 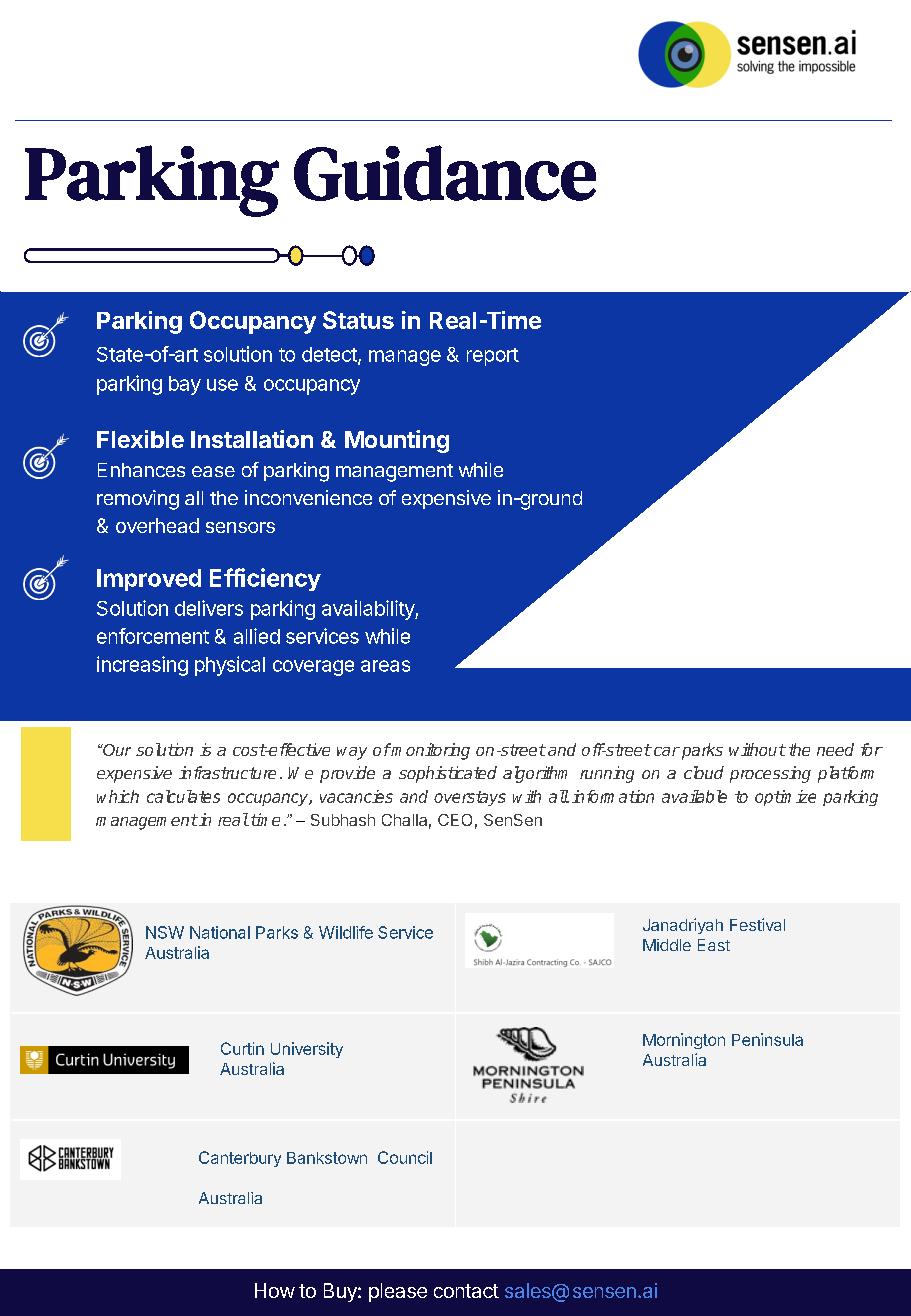 I want to click on How, so click(x=275, y=1290).
